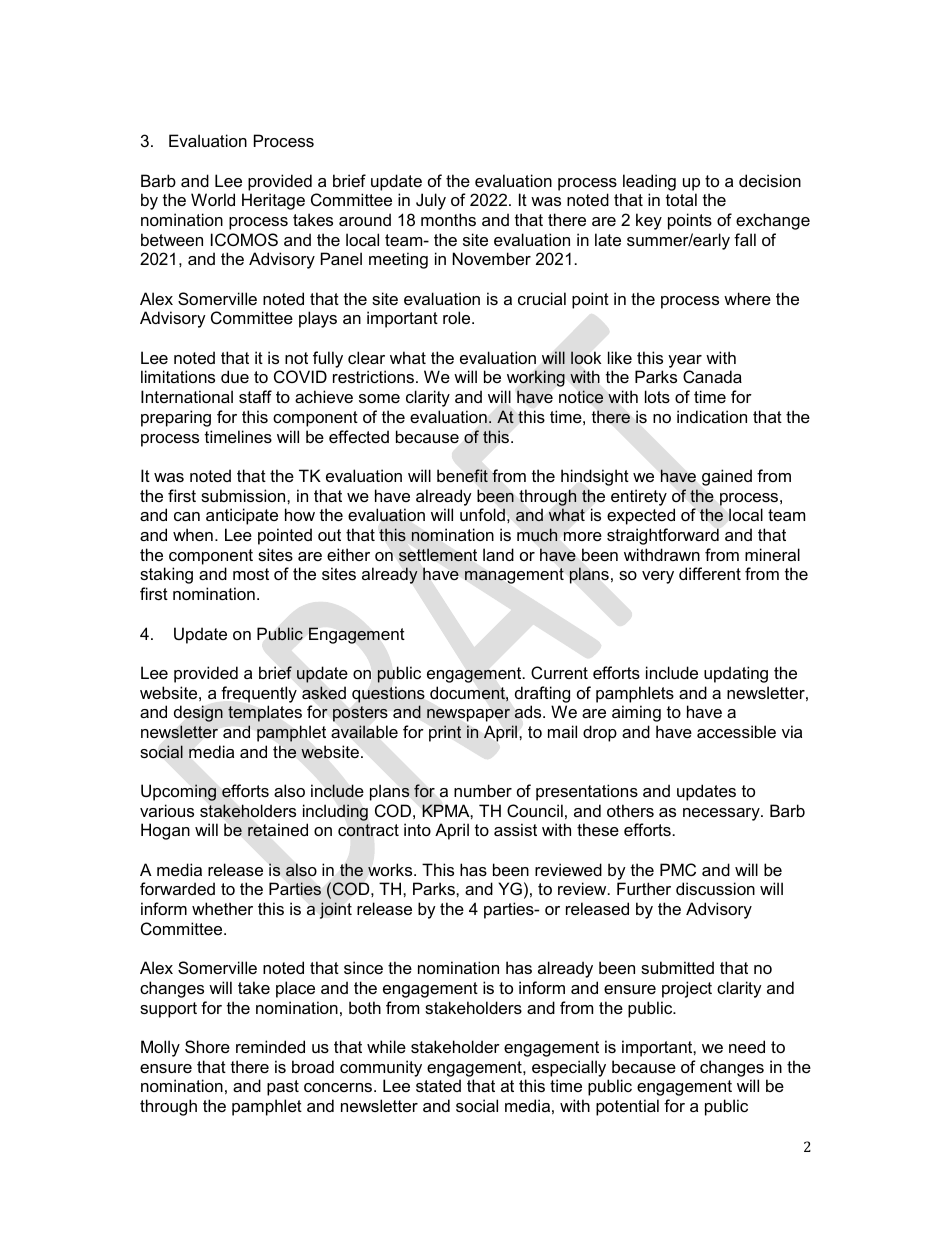 The width and height of the screenshot is (952, 1233). I want to click on months, so click(448, 219).
